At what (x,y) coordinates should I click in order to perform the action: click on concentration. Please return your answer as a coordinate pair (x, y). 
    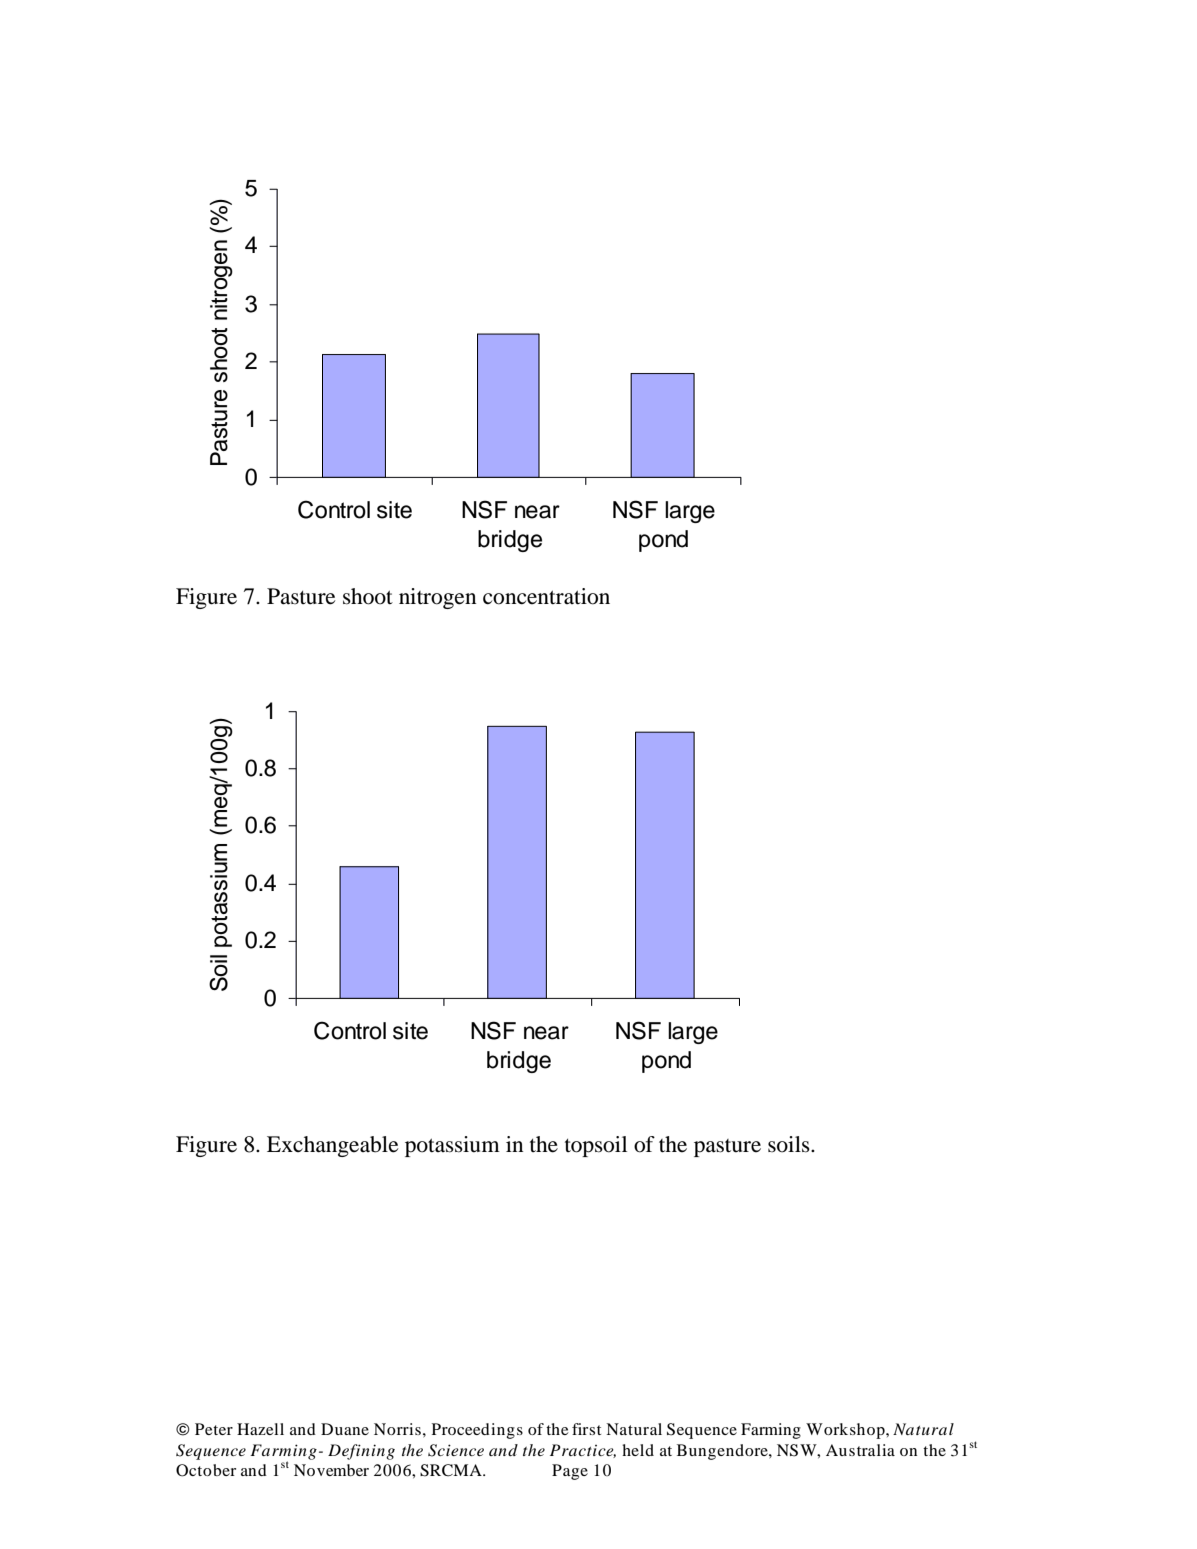
    Looking at the image, I should click on (546, 596).
